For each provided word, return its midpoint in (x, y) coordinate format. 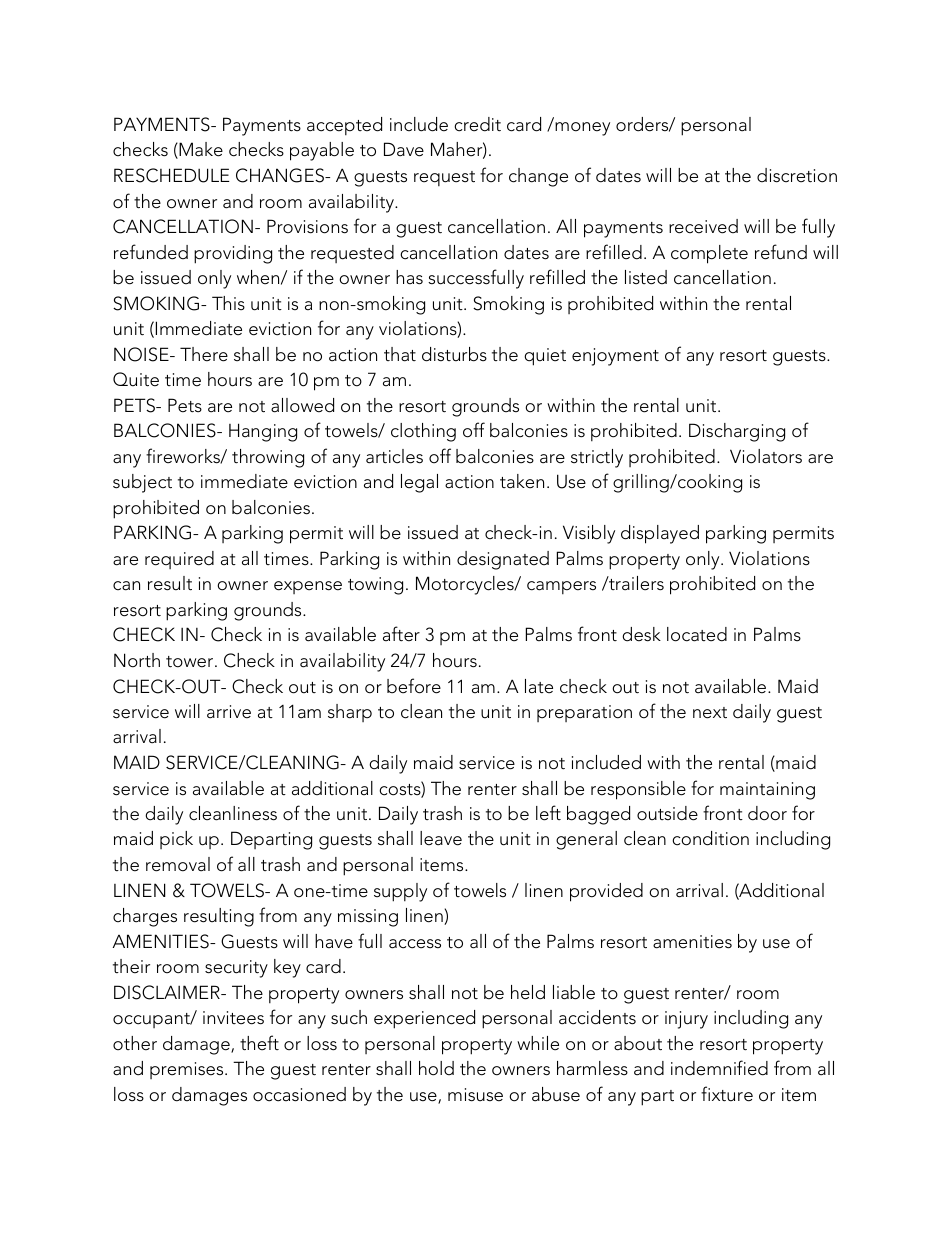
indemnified (719, 1068)
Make (200, 150)
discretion (797, 175)
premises (188, 1070)
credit (477, 124)
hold (436, 1068)
